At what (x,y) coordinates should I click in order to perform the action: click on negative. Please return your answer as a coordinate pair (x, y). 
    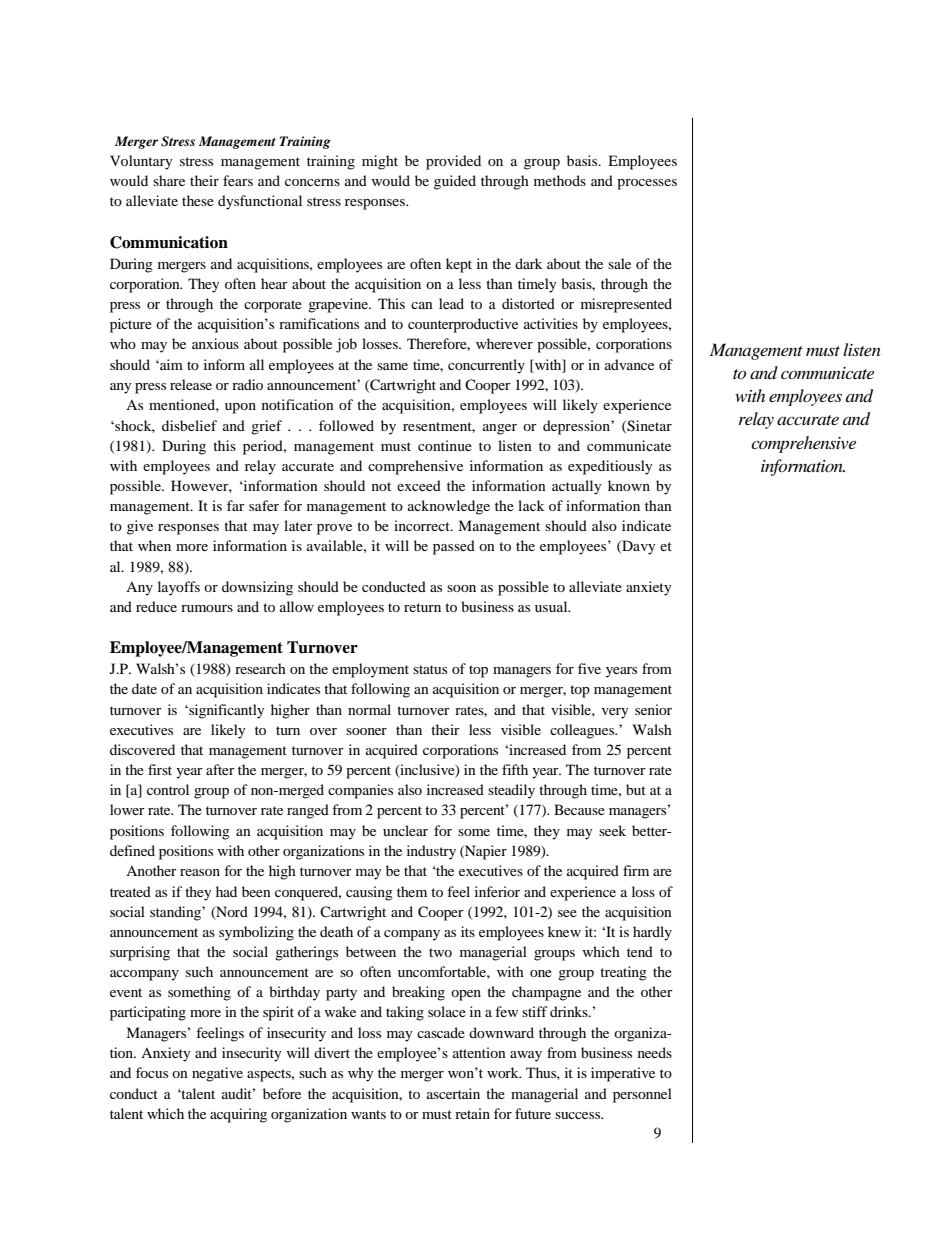
    Looking at the image, I should click on (217, 1074).
